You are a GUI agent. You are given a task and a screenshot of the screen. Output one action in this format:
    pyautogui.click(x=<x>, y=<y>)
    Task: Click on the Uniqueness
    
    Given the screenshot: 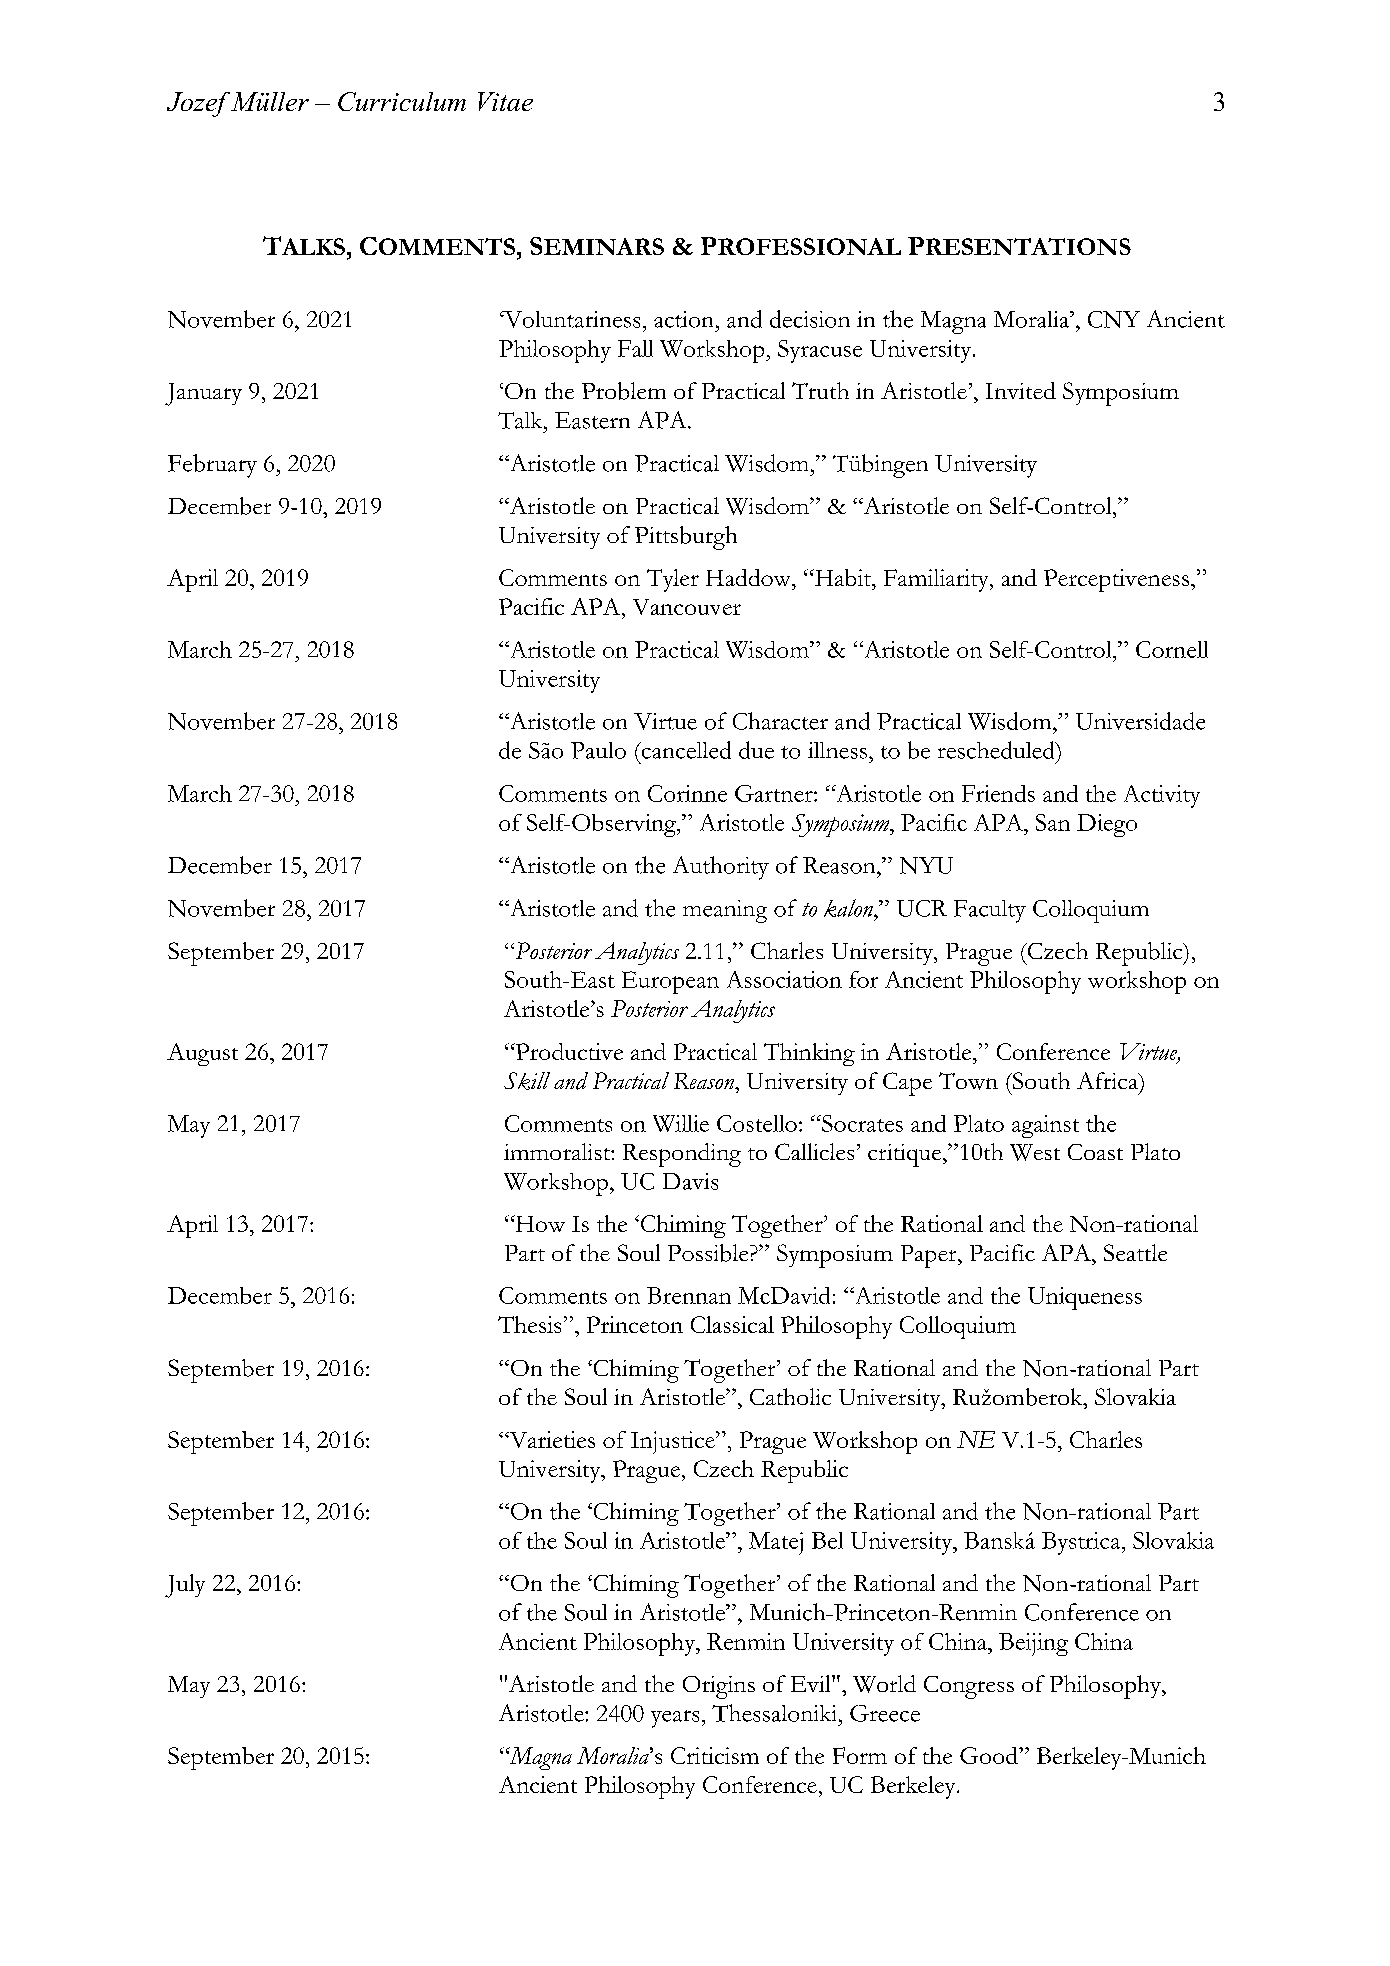 What is the action you would take?
    pyautogui.click(x=1085, y=1298)
